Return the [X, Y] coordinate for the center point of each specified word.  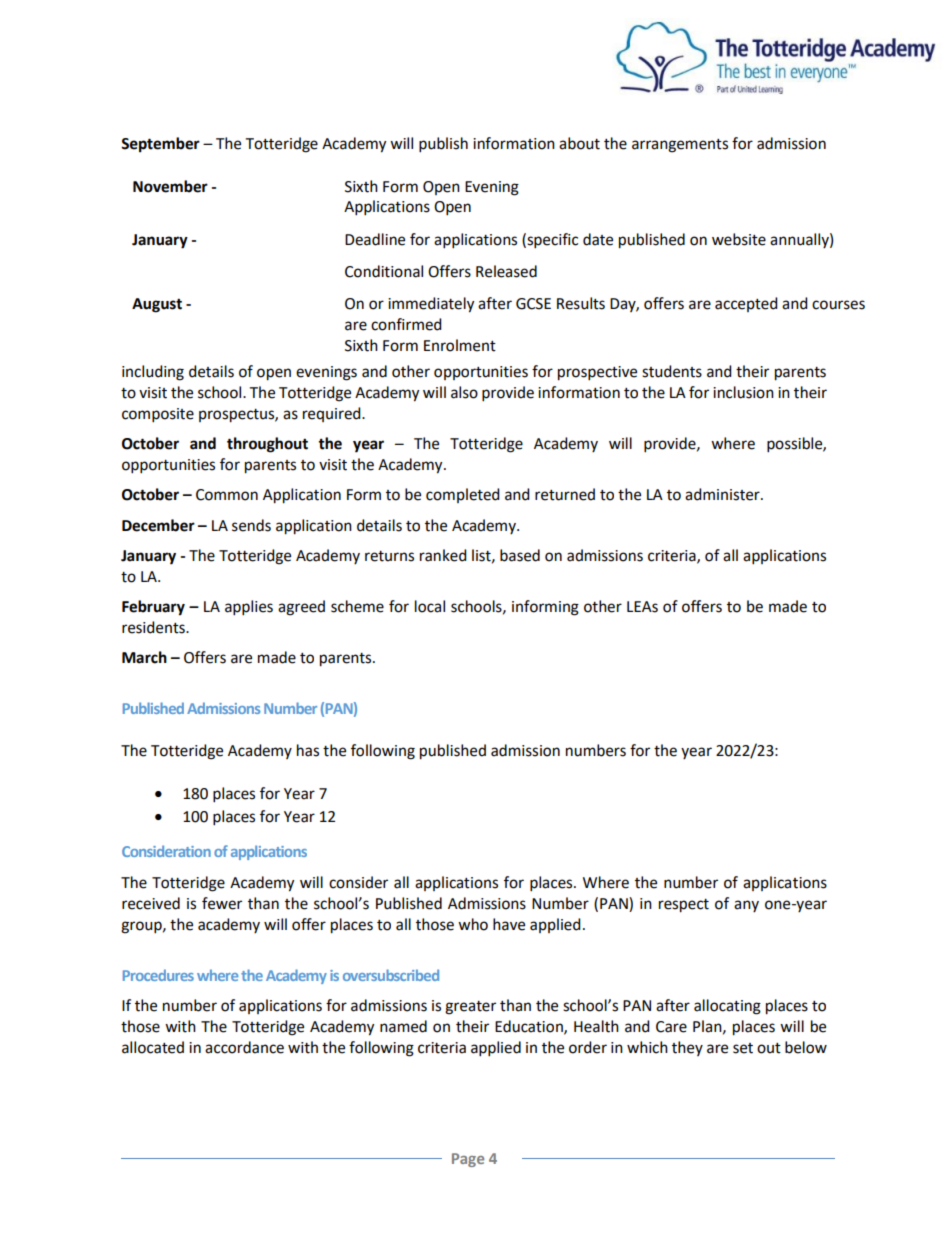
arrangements [680, 146]
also [464, 392]
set [743, 1048]
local [430, 606]
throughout [267, 445]
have [509, 924]
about [579, 143]
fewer [222, 903]
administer [723, 494]
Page [468, 1160]
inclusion [743, 392]
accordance [244, 1047]
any [746, 906]
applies [249, 608]
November [170, 186]
